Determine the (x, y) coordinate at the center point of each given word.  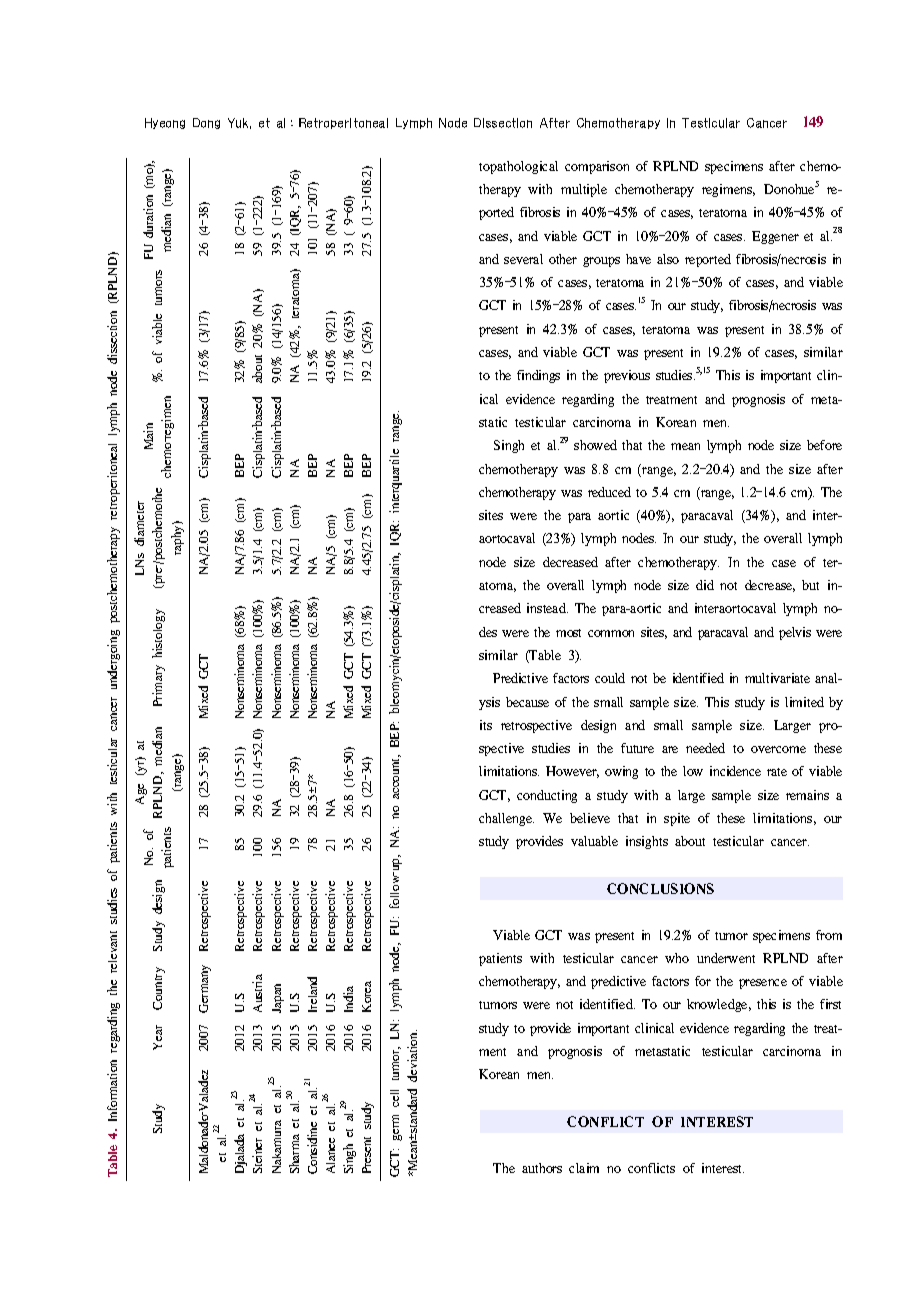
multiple (584, 190)
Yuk (239, 123)
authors (542, 1168)
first (830, 1004)
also (668, 259)
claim (584, 1168)
